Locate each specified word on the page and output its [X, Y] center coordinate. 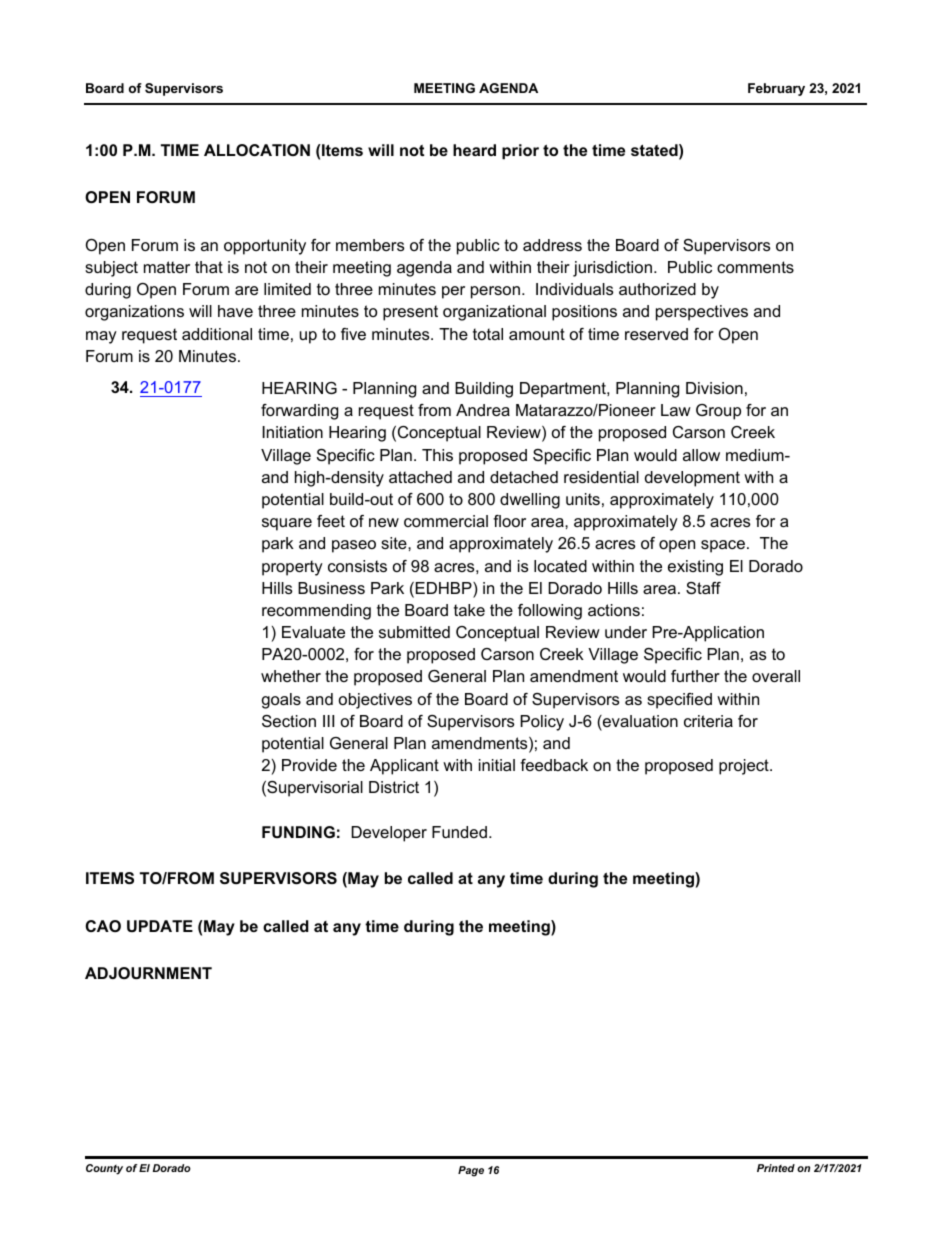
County [104, 1169]
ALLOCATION [257, 150]
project [745, 767]
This [437, 455]
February [776, 89]
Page [471, 1171]
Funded [459, 832]
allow [701, 455]
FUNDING [298, 832]
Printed [776, 1168]
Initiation [292, 432]
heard [474, 150]
